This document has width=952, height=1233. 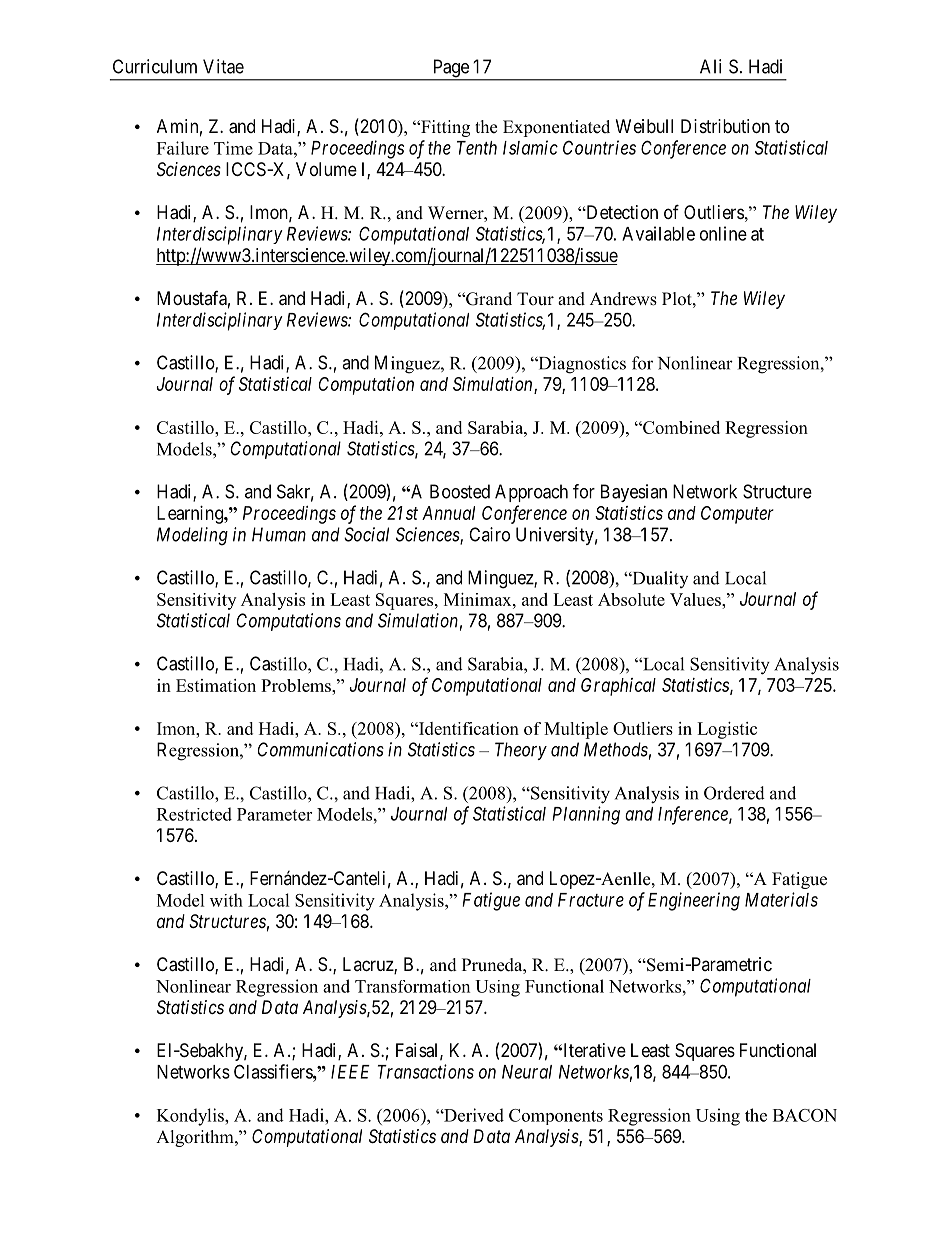 What do you see at coordinates (479, 599) in the document?
I see `Minimax` at bounding box center [479, 599].
